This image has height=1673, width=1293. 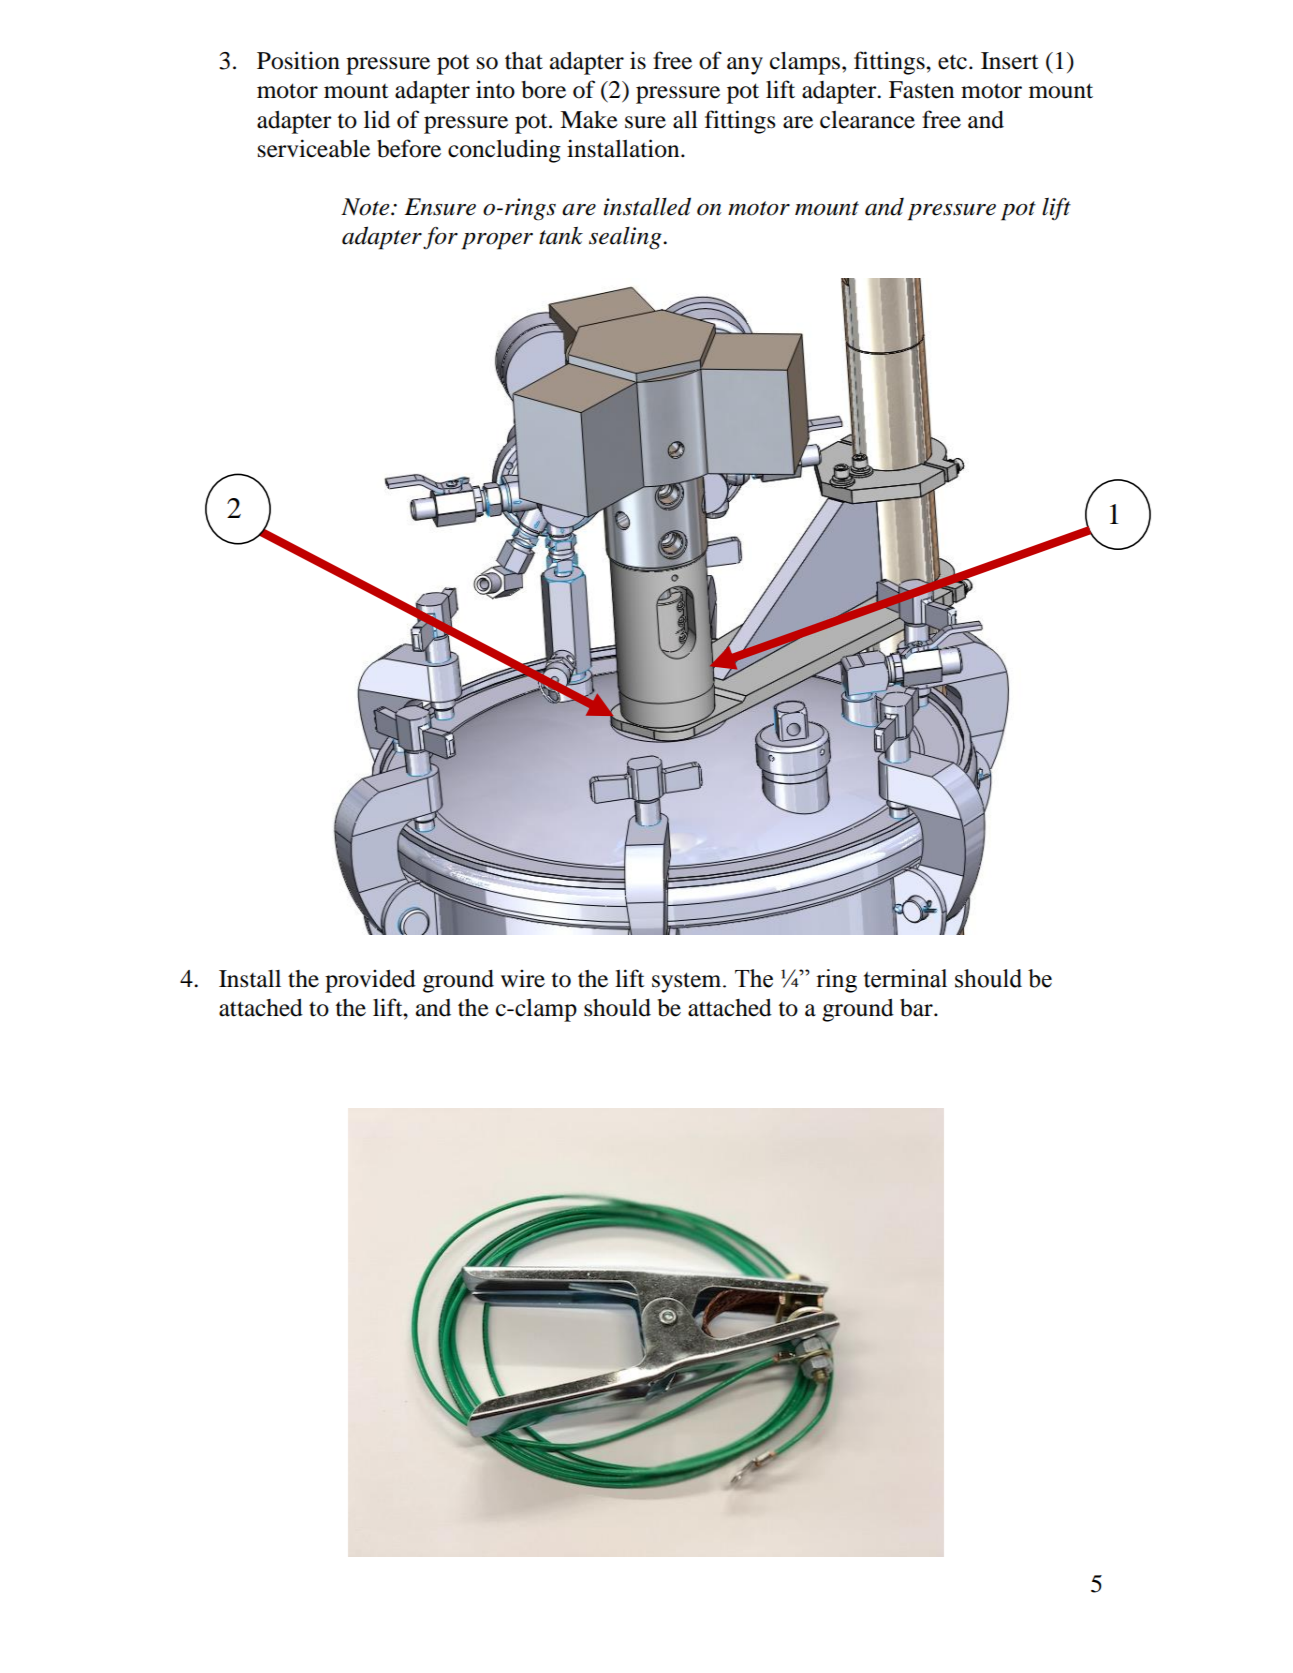 I want to click on Make, so click(x=589, y=120).
